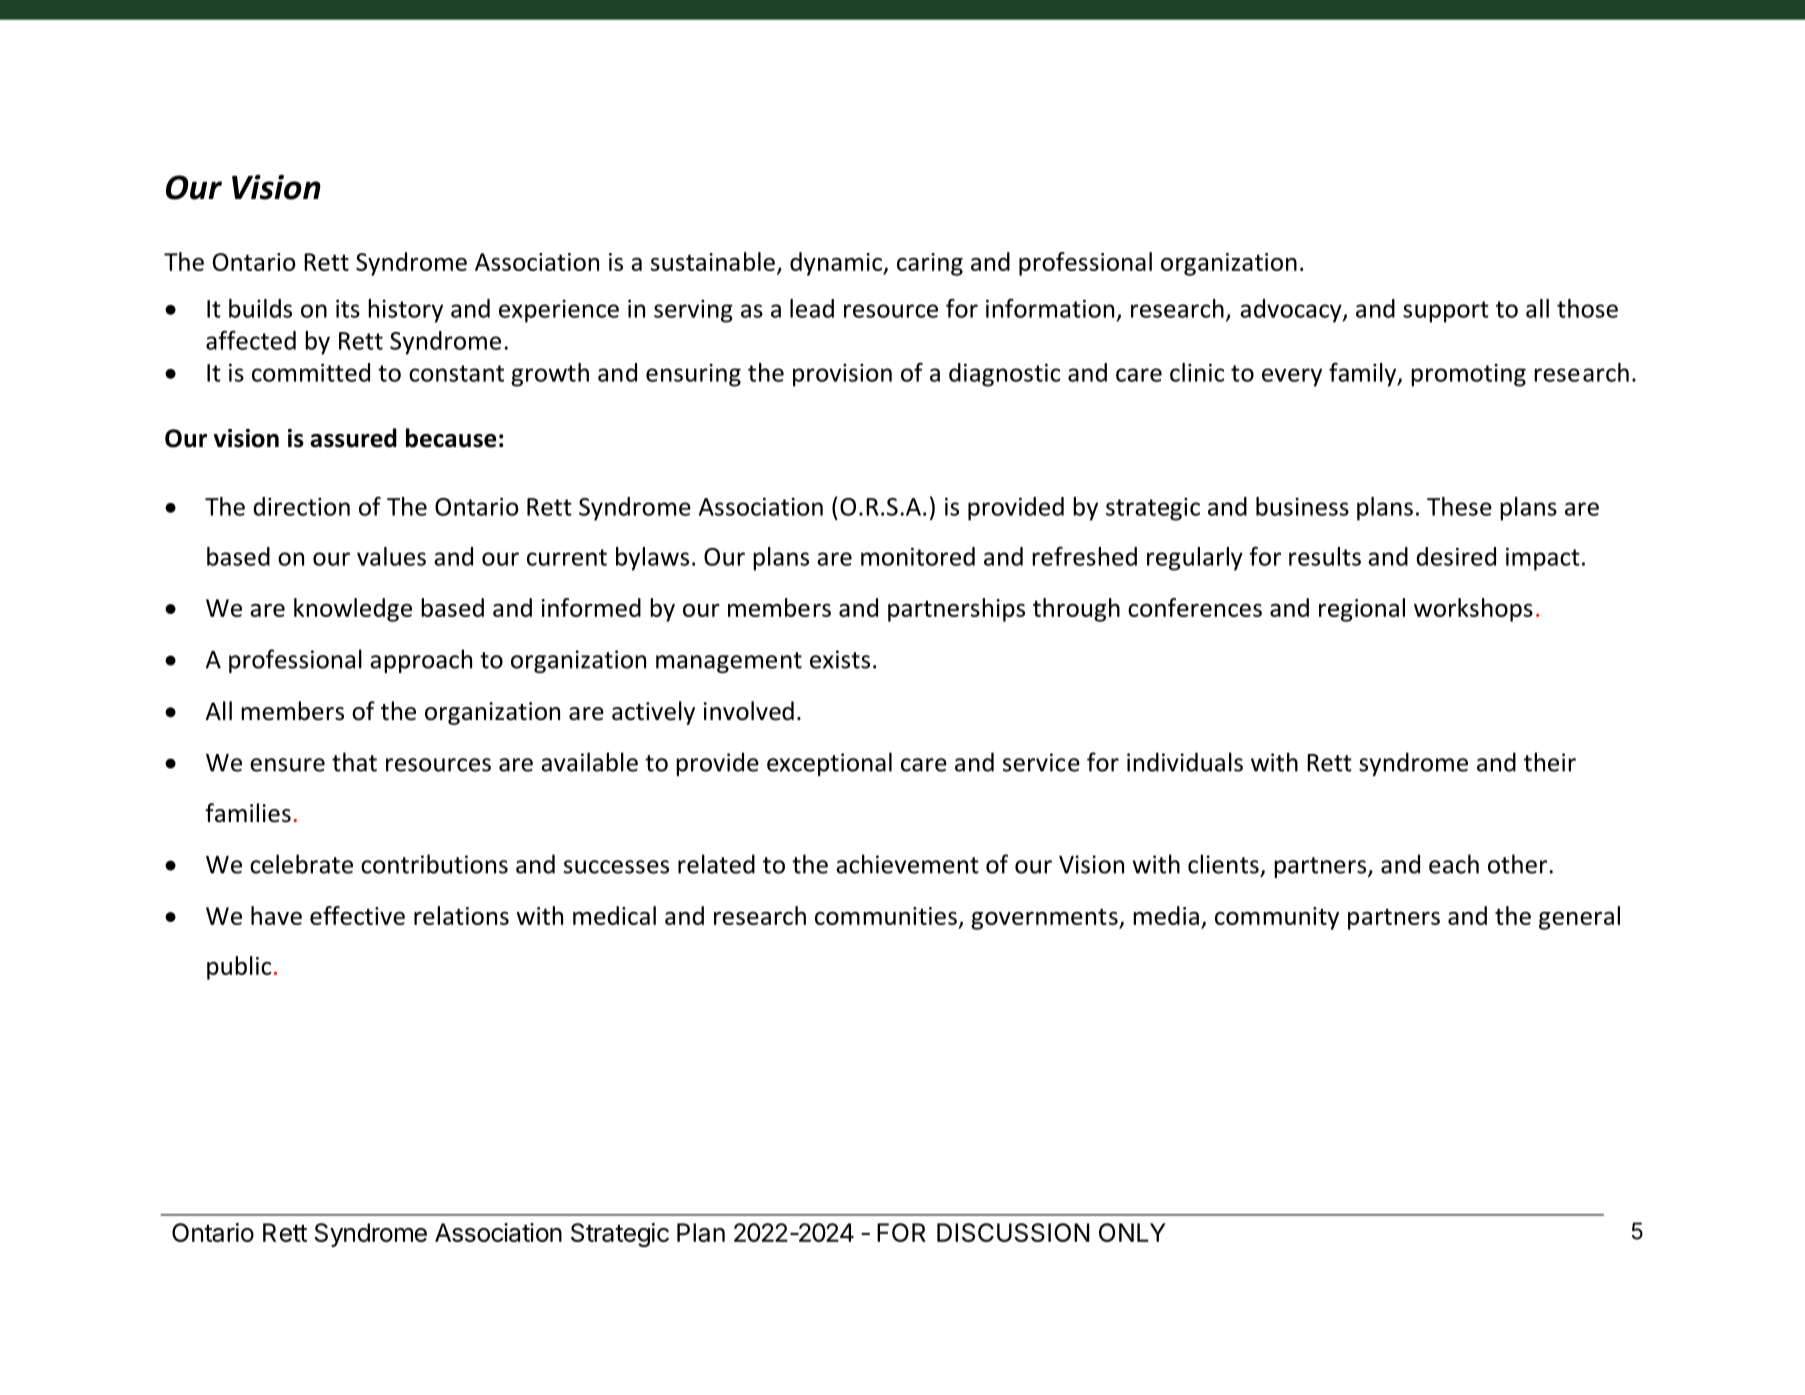  Describe the element at coordinates (1277, 918) in the document. I see `community` at that location.
